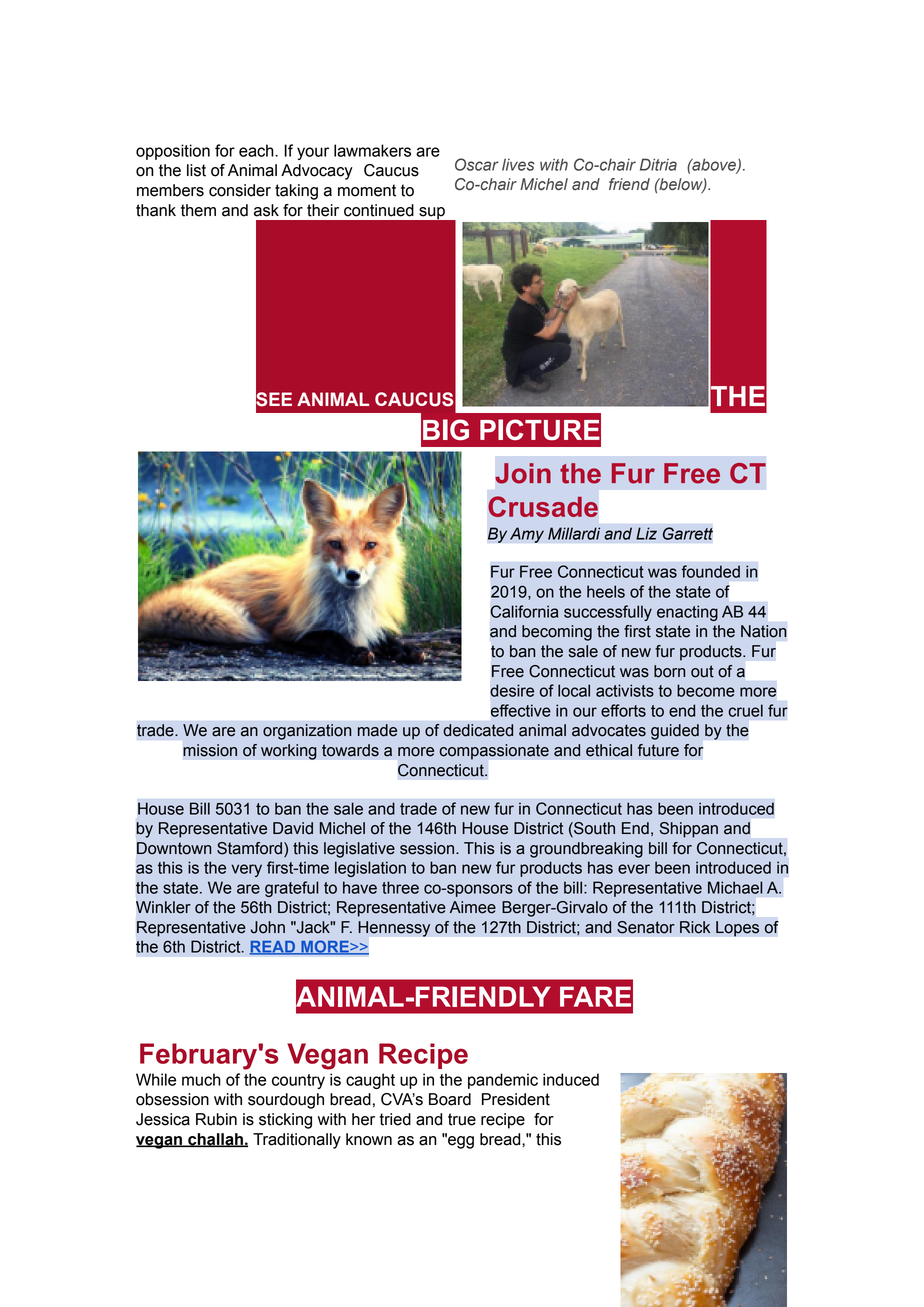 The image size is (924, 1307). What do you see at coordinates (240, 190) in the screenshot?
I see `consider` at bounding box center [240, 190].
